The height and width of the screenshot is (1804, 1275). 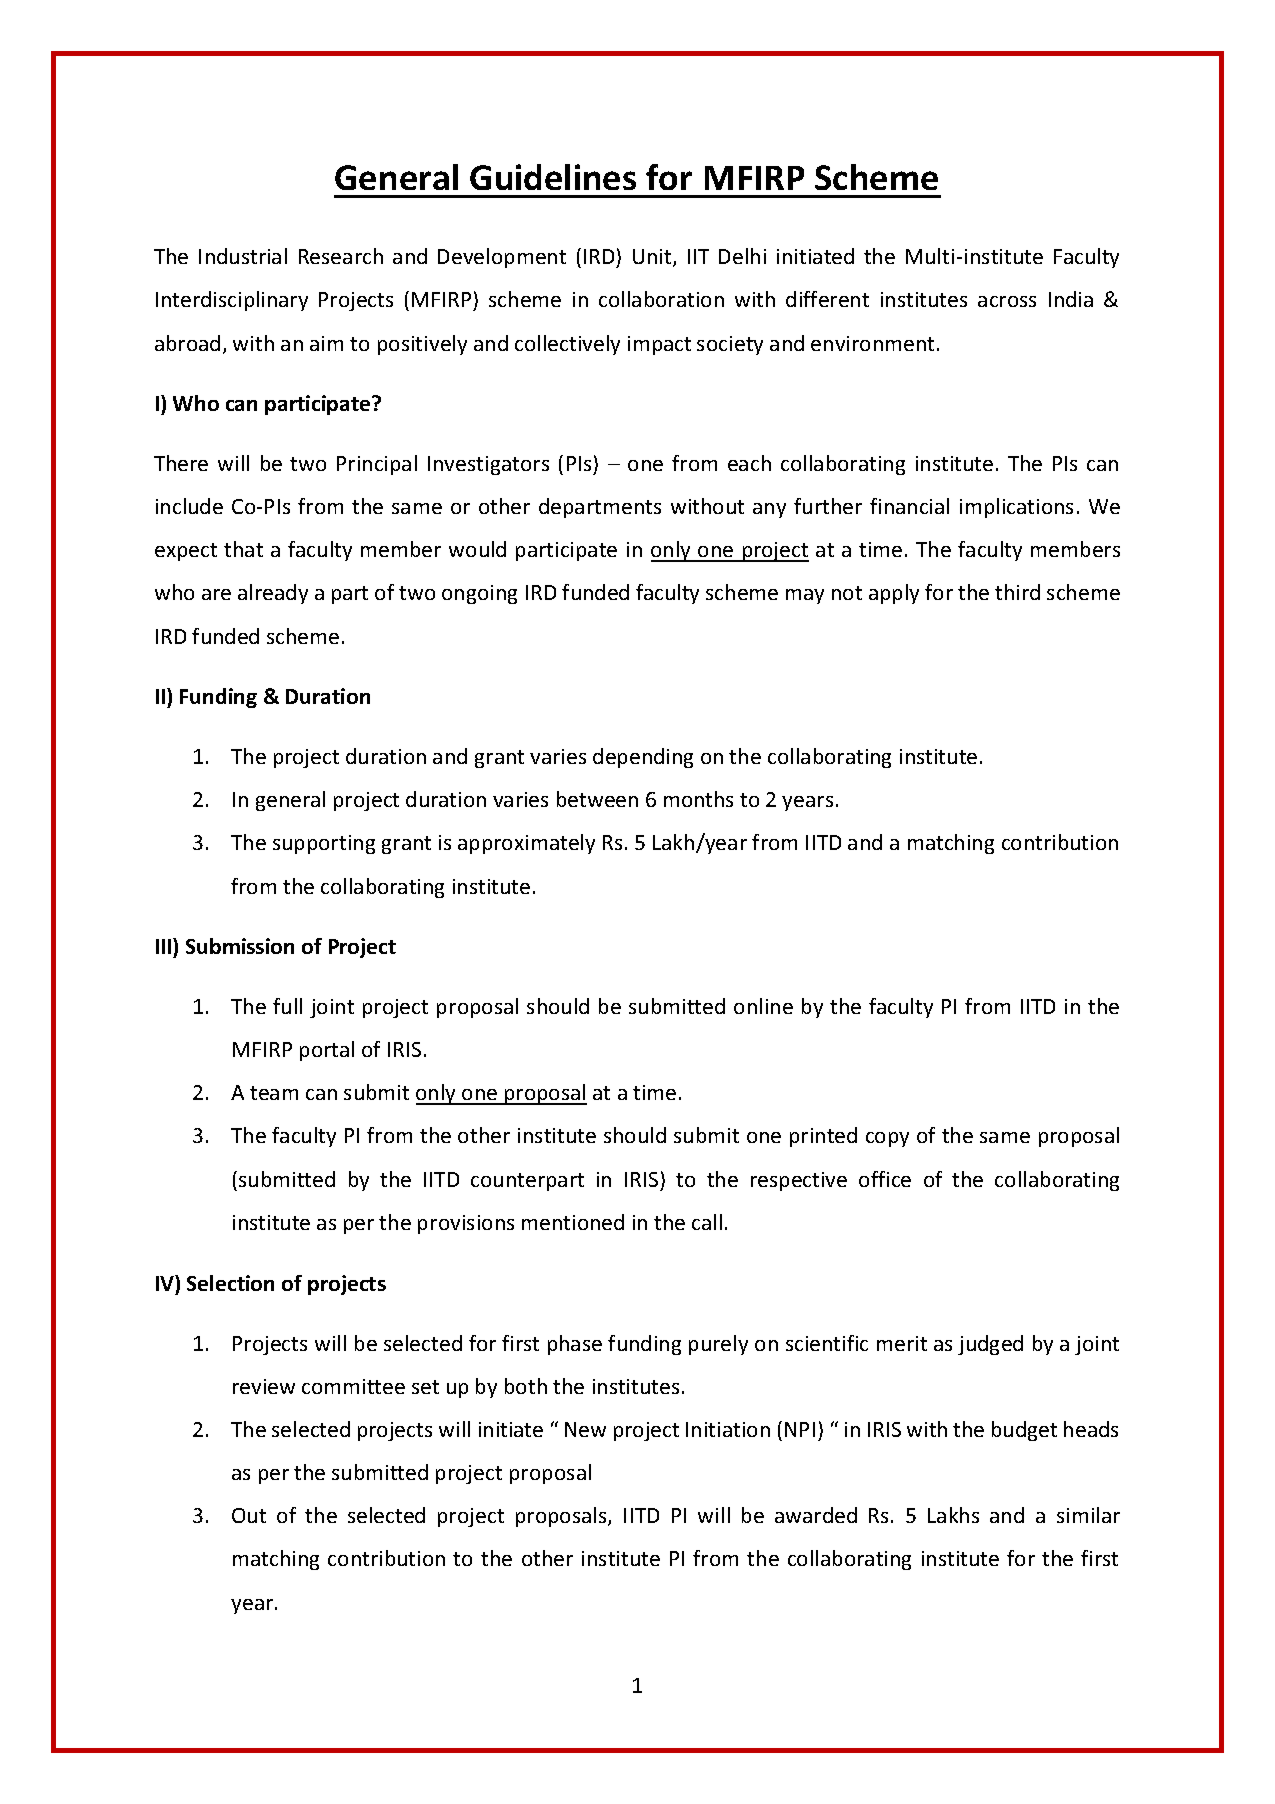 What do you see at coordinates (243, 256) in the screenshot?
I see `Industrial` at bounding box center [243, 256].
